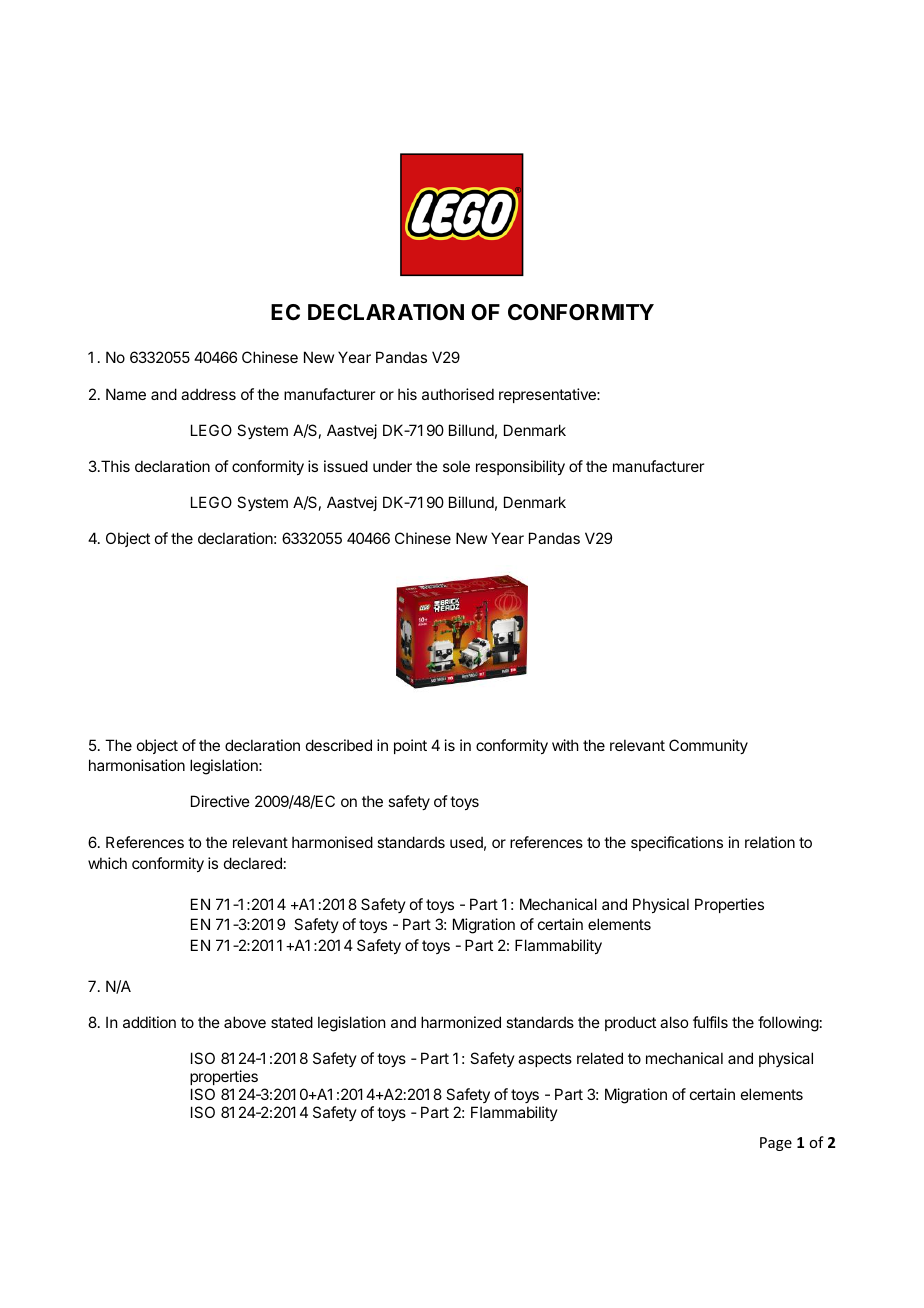 The image size is (924, 1308). What do you see at coordinates (520, 467) in the screenshot?
I see `responsibility` at bounding box center [520, 467].
